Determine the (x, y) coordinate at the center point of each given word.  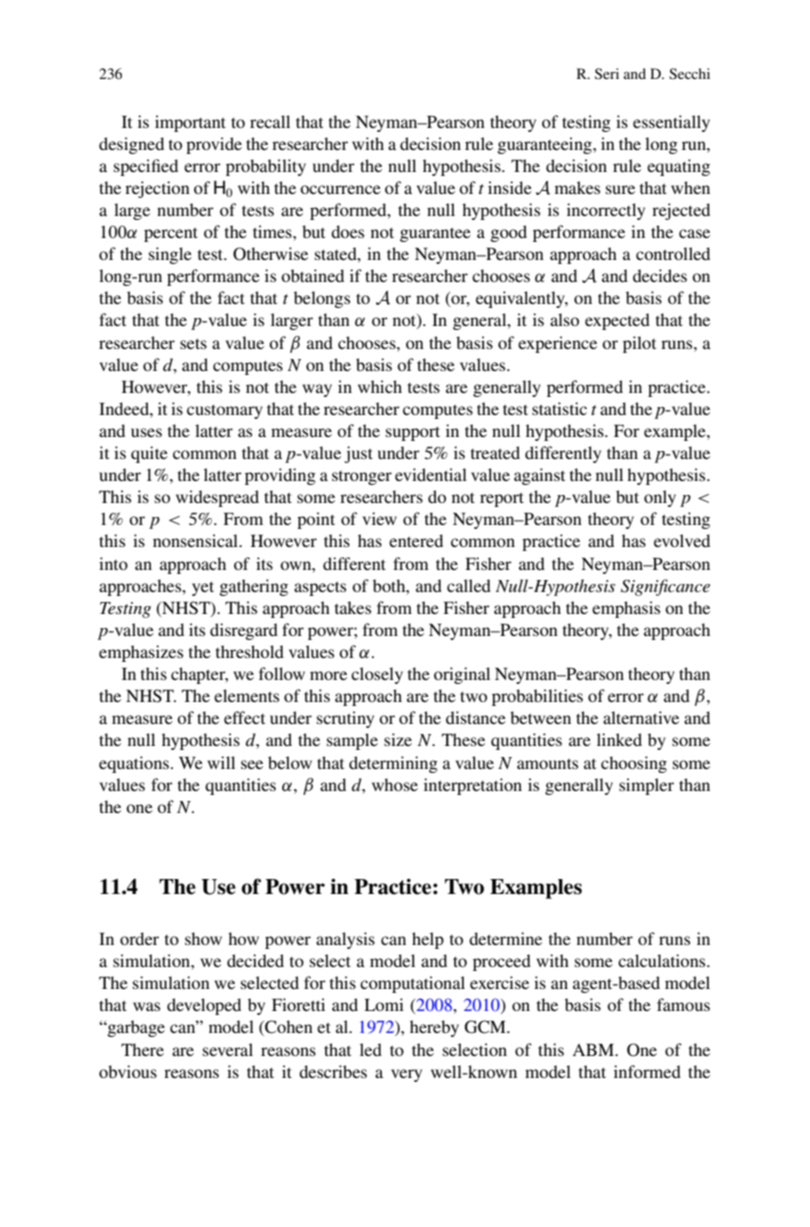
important (190, 123)
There (142, 1049)
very (406, 1075)
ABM (594, 1050)
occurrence (340, 189)
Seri (607, 74)
